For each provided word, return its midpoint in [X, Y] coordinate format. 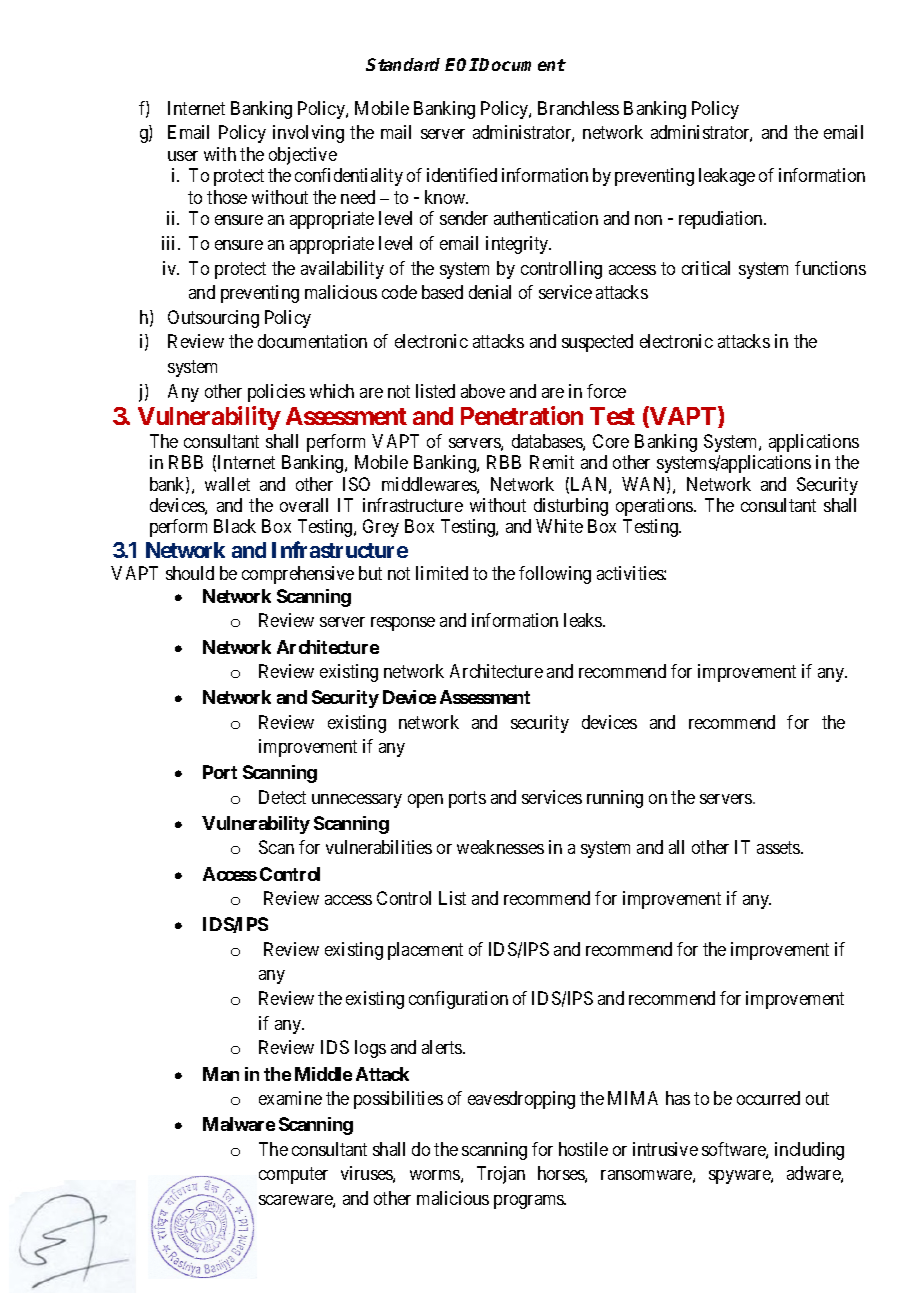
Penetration [522, 415]
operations [655, 507]
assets [779, 848]
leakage [727, 177]
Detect [282, 797]
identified [462, 175]
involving [308, 134]
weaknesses [500, 847]
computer [293, 1175]
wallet [227, 484]
